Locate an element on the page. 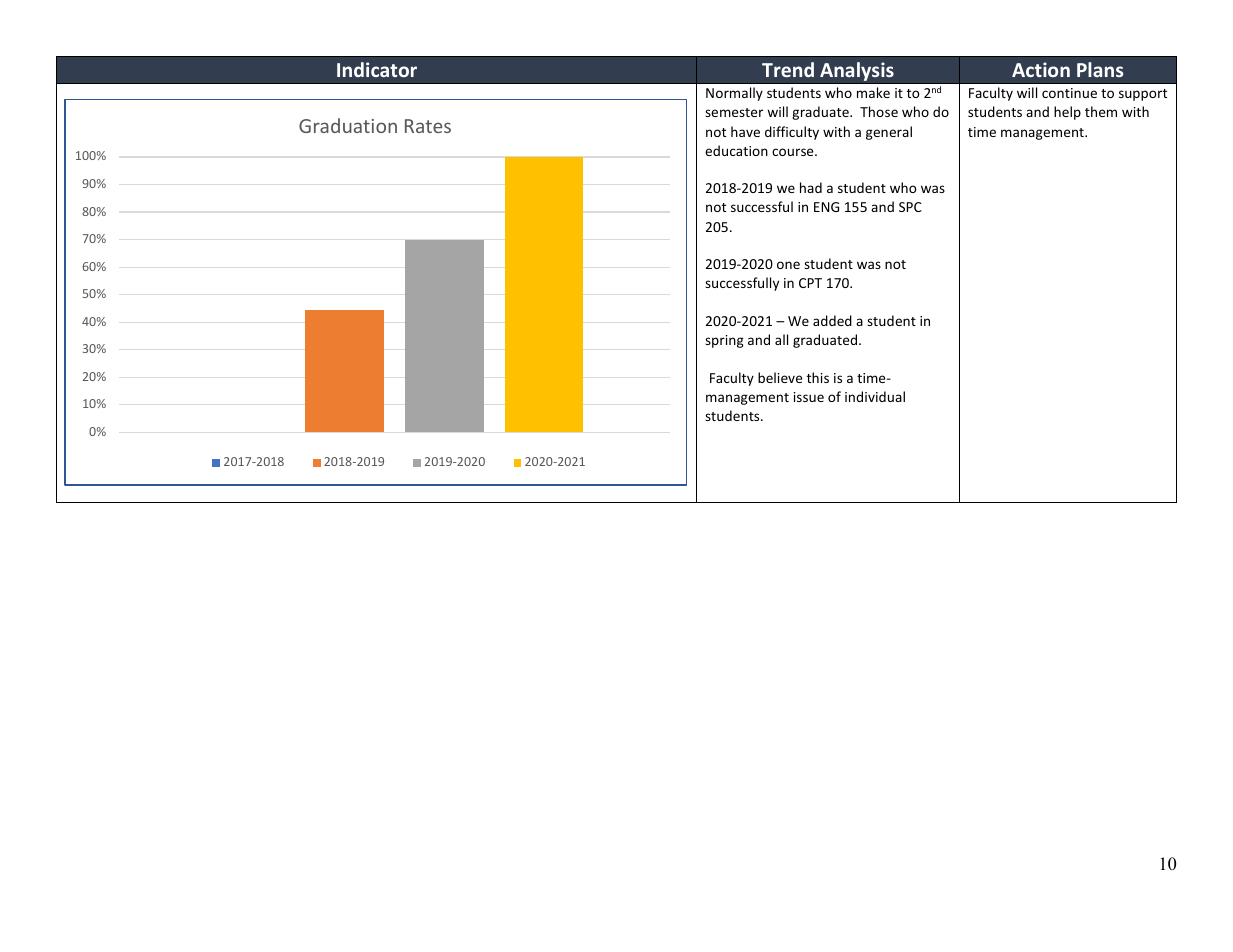 The image size is (1233, 952). added is located at coordinates (832, 320).
